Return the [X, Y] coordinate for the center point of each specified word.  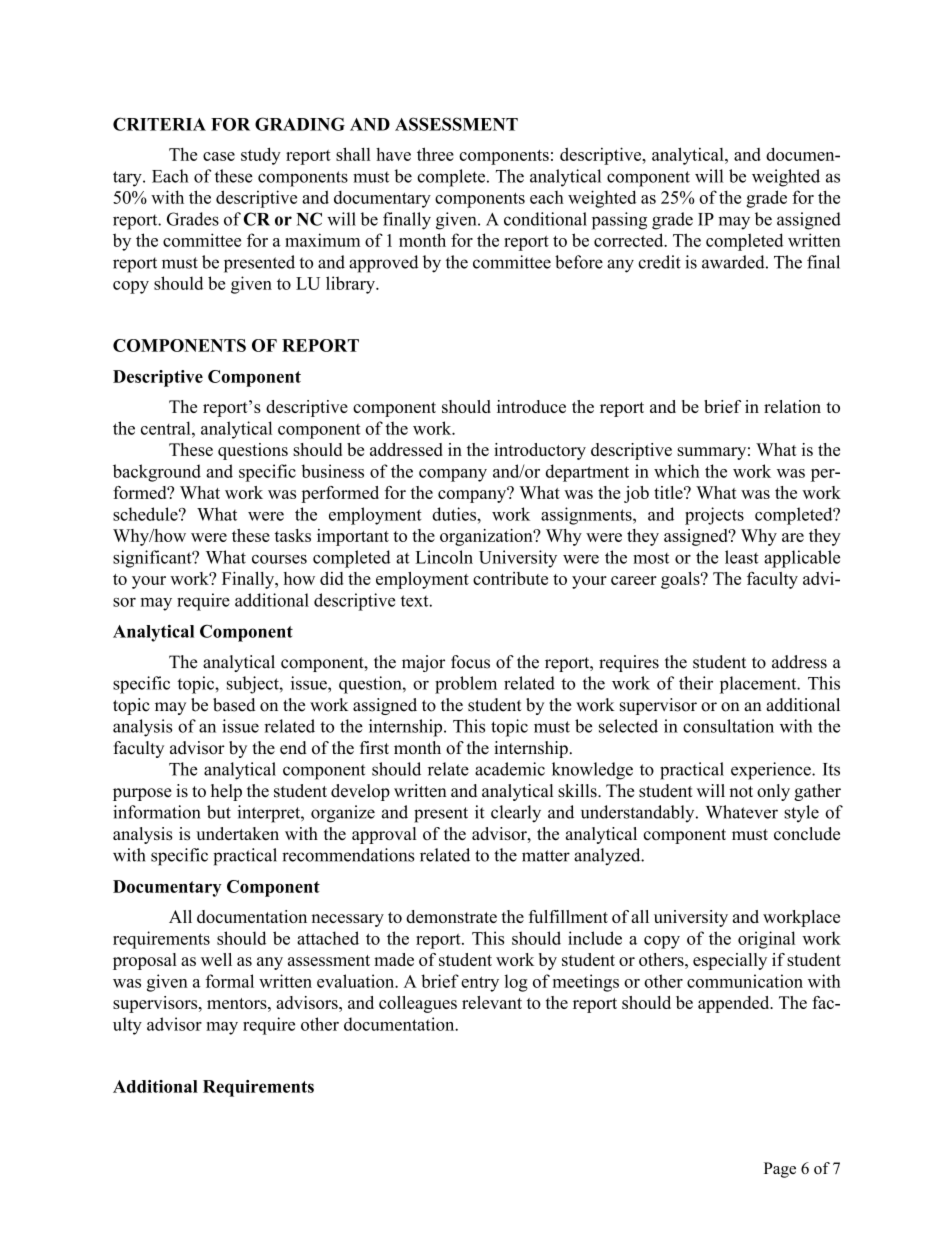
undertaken [237, 833]
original [766, 940]
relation [792, 406]
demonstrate [451, 916]
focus [470, 662]
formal [229, 981]
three [435, 154]
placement [759, 685]
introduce [531, 406]
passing [619, 221]
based [234, 705]
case [219, 156]
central [167, 428]
